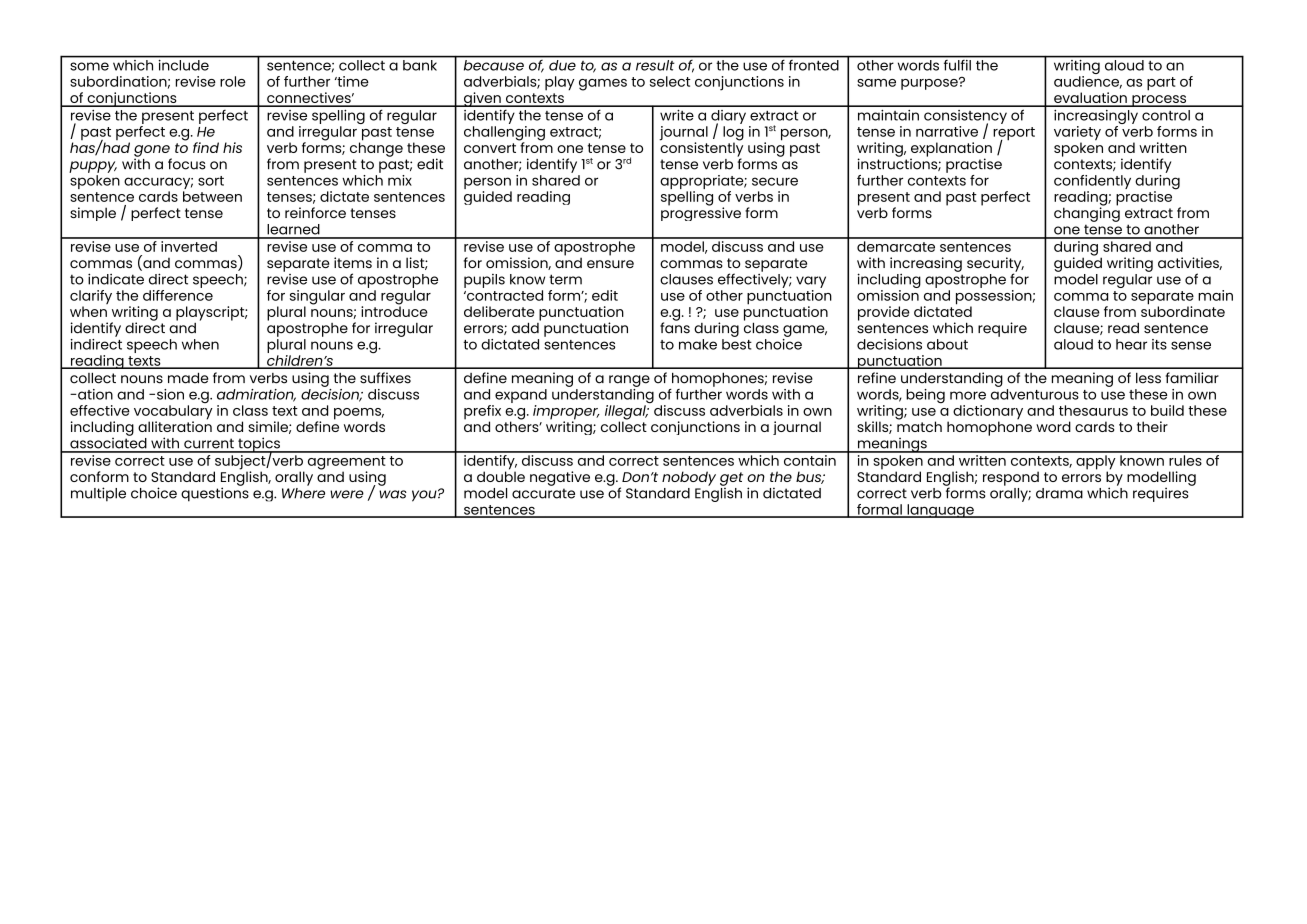 The width and height of the image is (1307, 924). I want to click on progressive, so click(701, 213).
